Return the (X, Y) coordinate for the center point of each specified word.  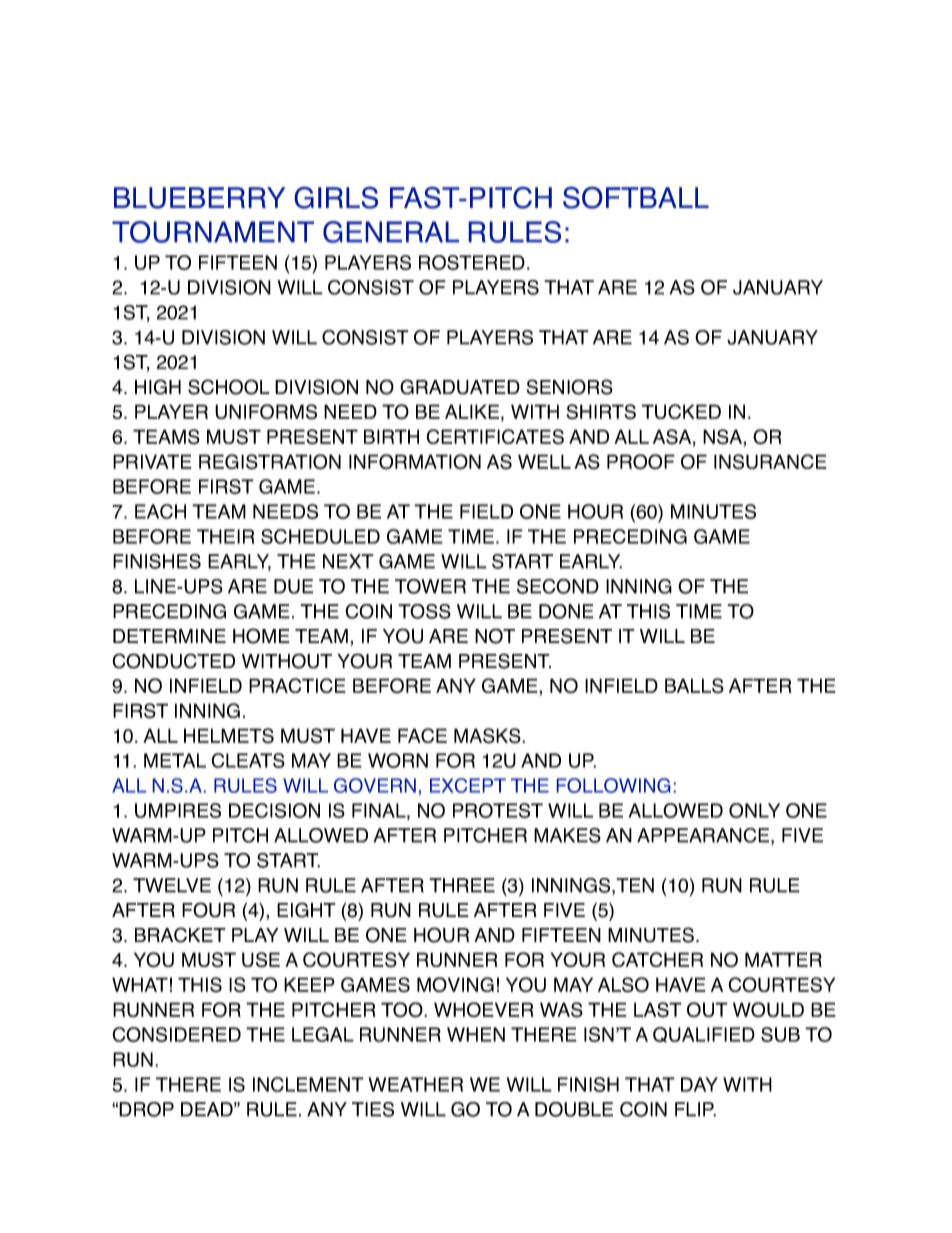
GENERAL (391, 232)
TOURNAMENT (213, 232)
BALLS (694, 686)
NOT (495, 636)
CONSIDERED (176, 1034)
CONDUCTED (173, 661)
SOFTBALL (636, 197)
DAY (699, 1084)
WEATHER (416, 1084)
